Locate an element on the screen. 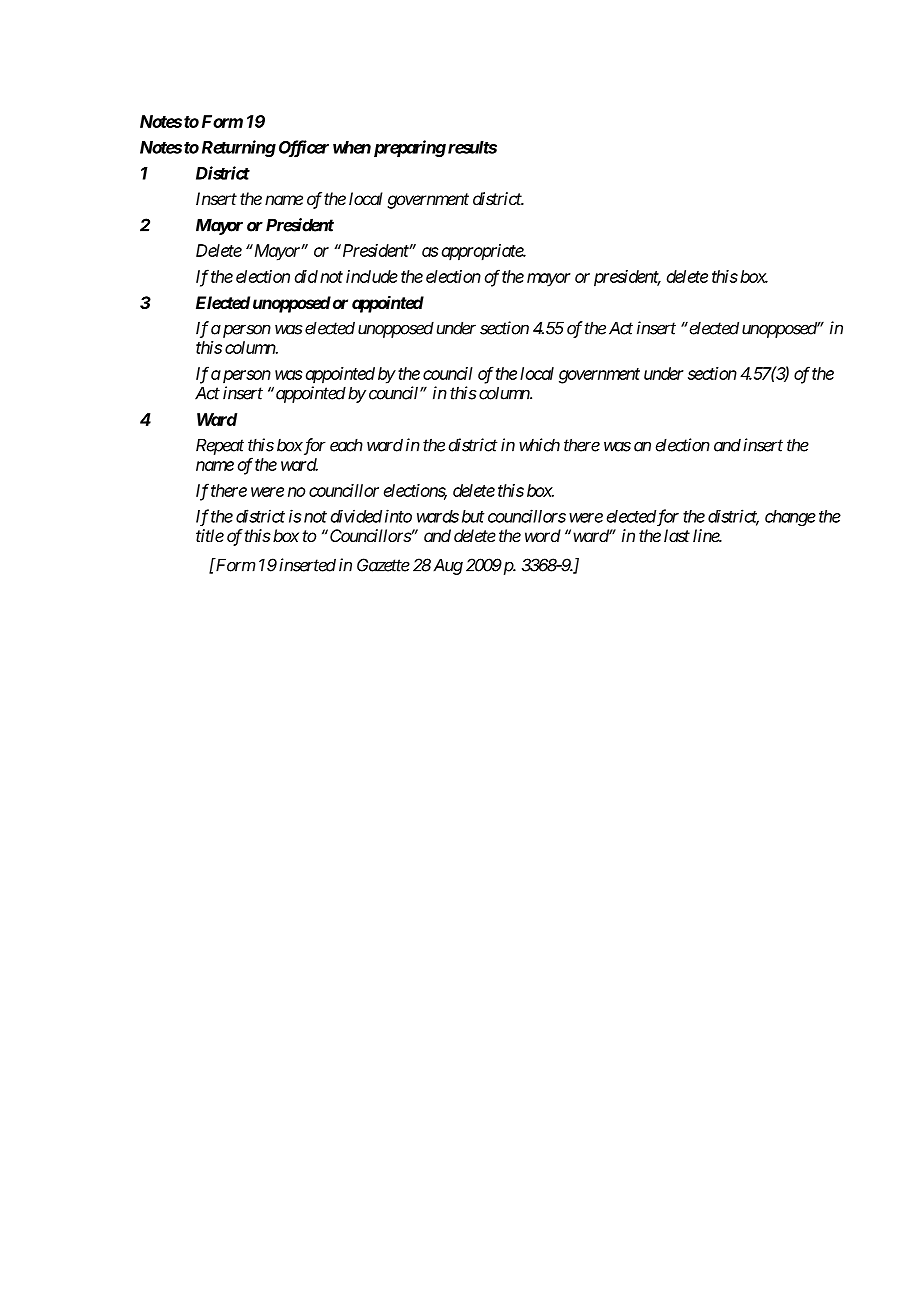  last is located at coordinates (677, 535).
